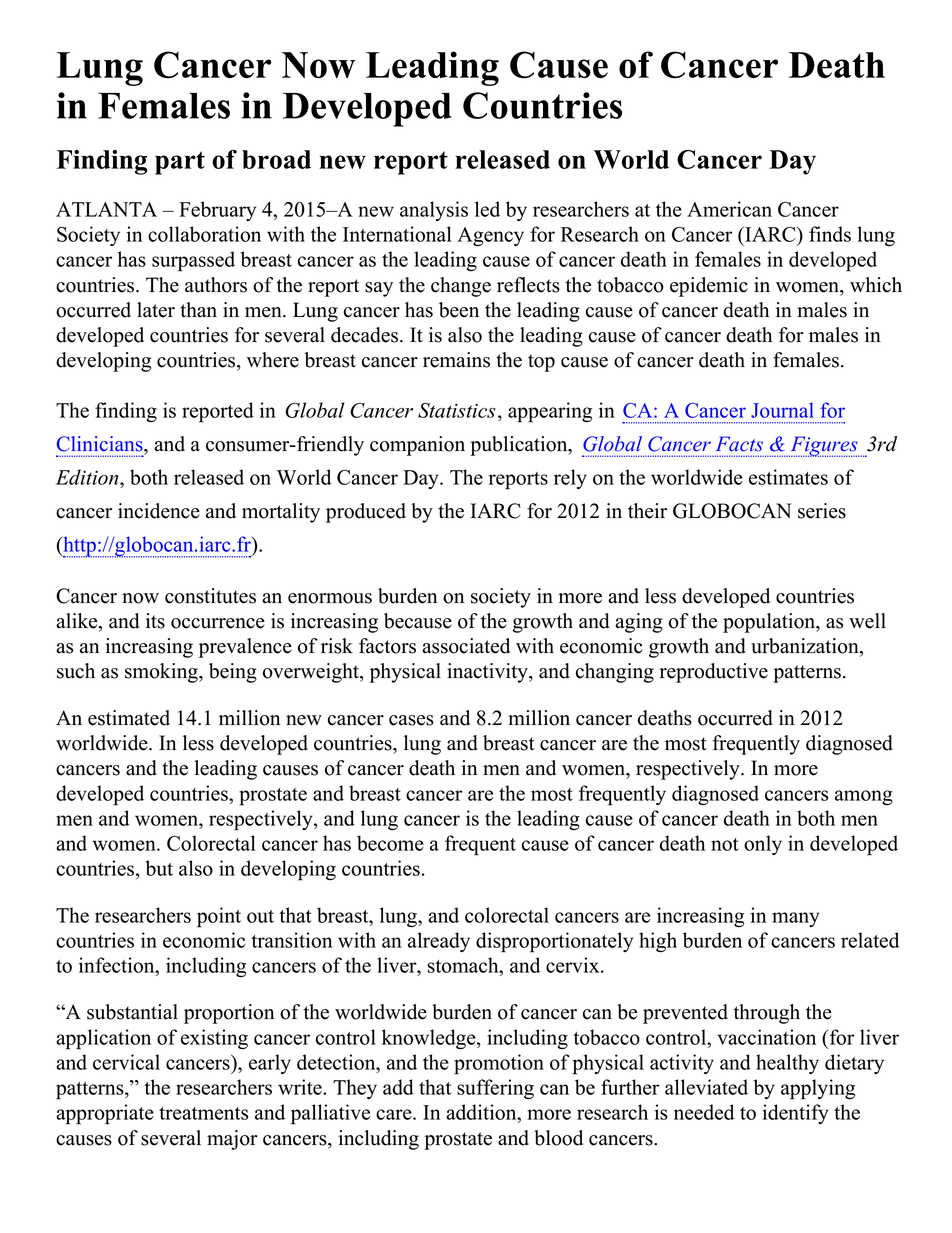 The image size is (952, 1233). I want to click on only, so click(763, 845).
